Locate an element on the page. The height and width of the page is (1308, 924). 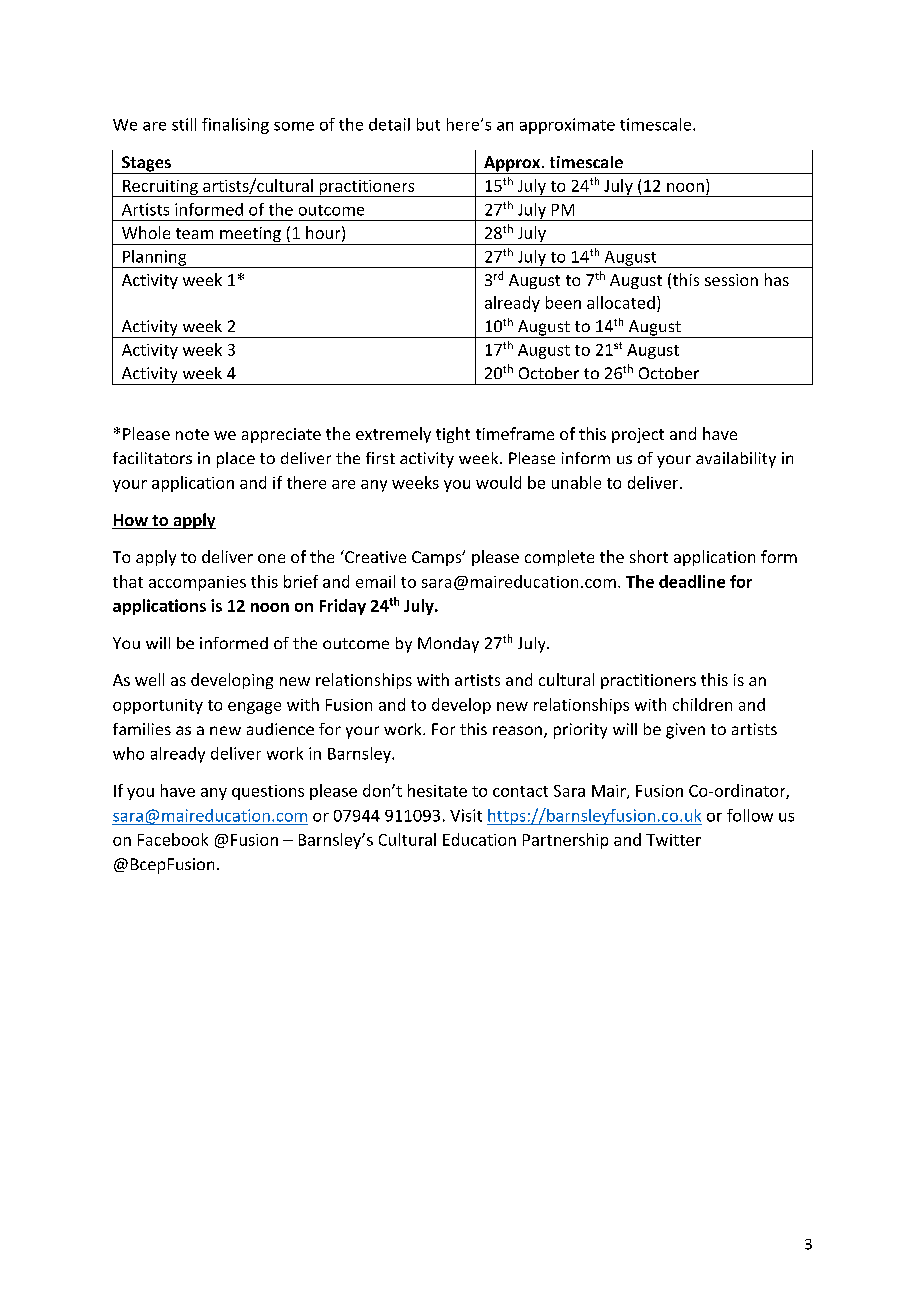
but is located at coordinates (428, 124).
